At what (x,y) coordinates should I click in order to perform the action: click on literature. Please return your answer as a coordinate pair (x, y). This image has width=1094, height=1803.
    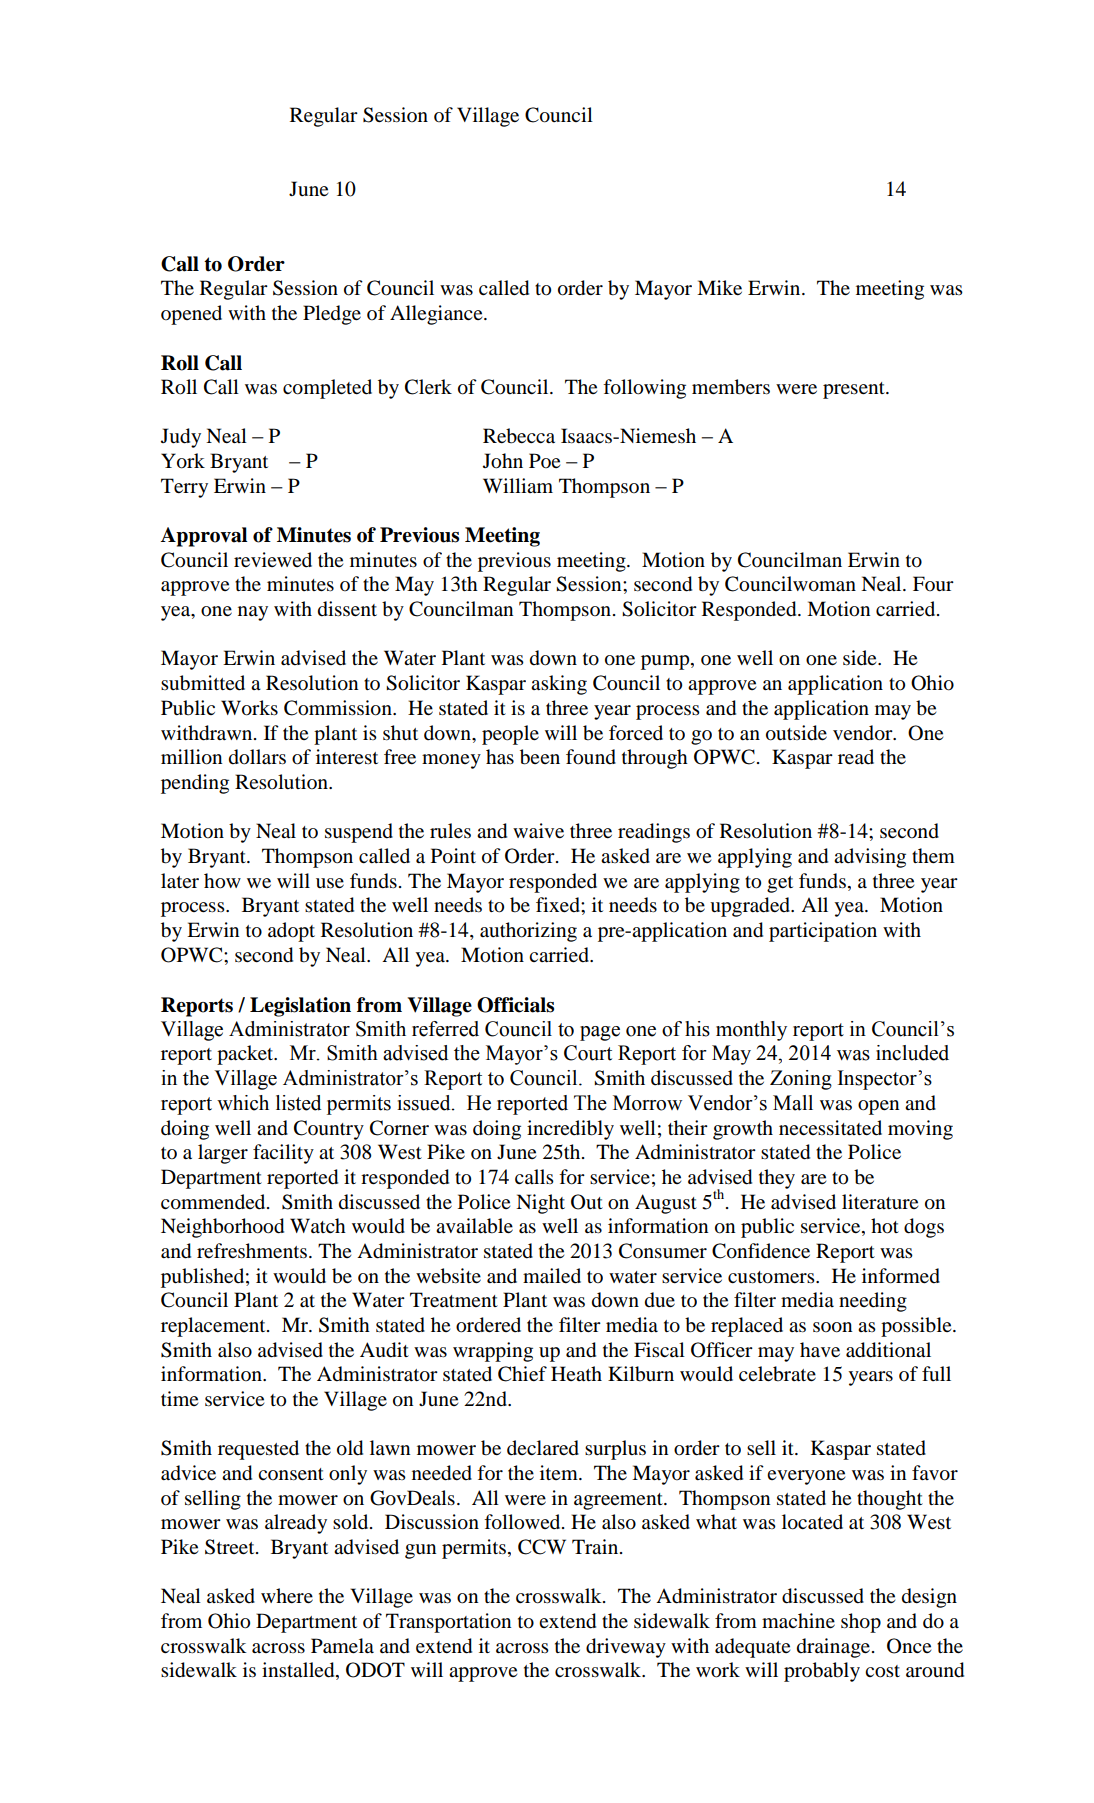
    Looking at the image, I should click on (880, 1202).
